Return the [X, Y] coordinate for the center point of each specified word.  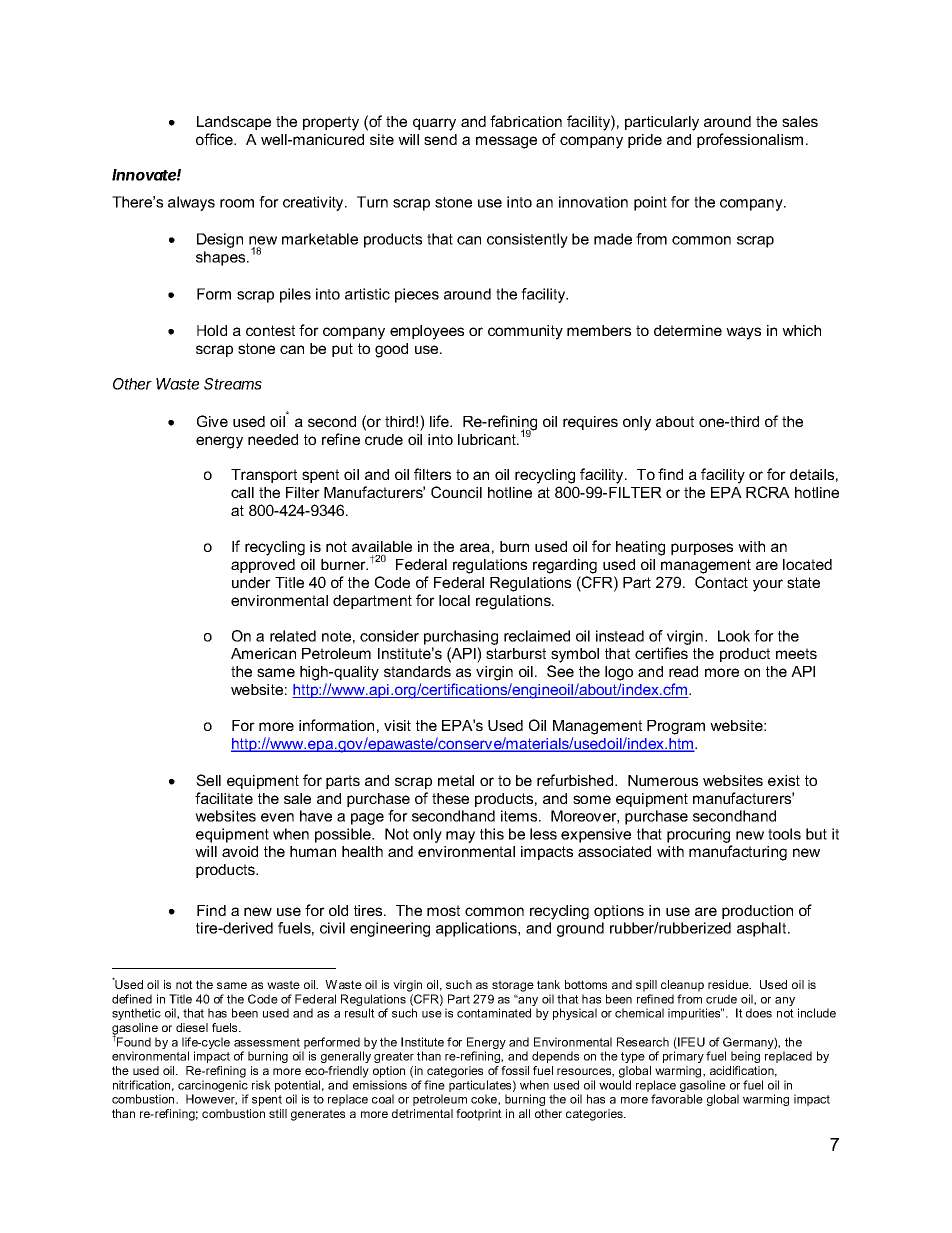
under [251, 582]
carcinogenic [213, 1087]
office [215, 139]
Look [734, 636]
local [454, 600]
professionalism [750, 140]
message [506, 142]
